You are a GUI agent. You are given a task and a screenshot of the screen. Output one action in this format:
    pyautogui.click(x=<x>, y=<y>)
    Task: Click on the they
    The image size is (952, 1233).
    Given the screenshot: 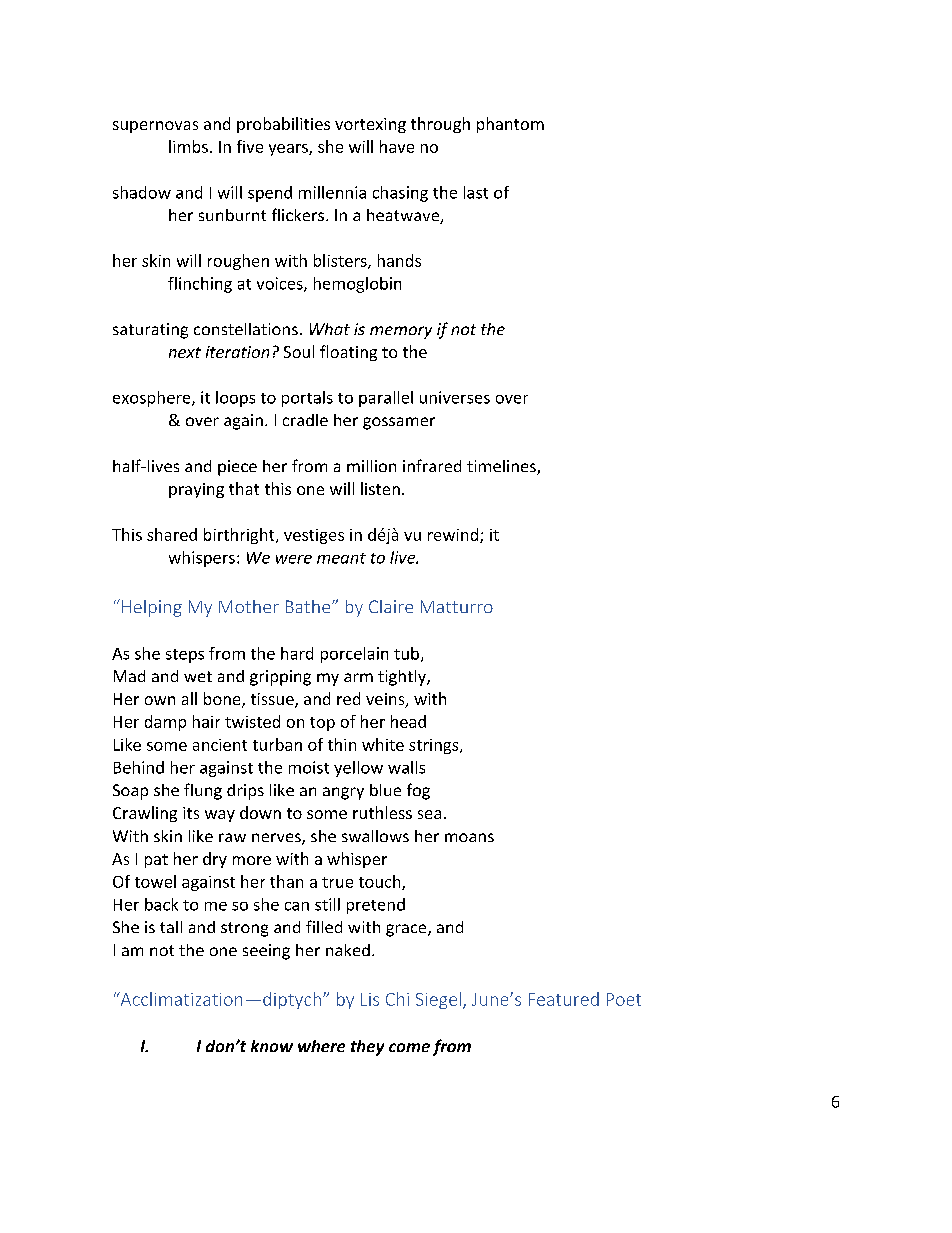 What is the action you would take?
    pyautogui.click(x=367, y=1048)
